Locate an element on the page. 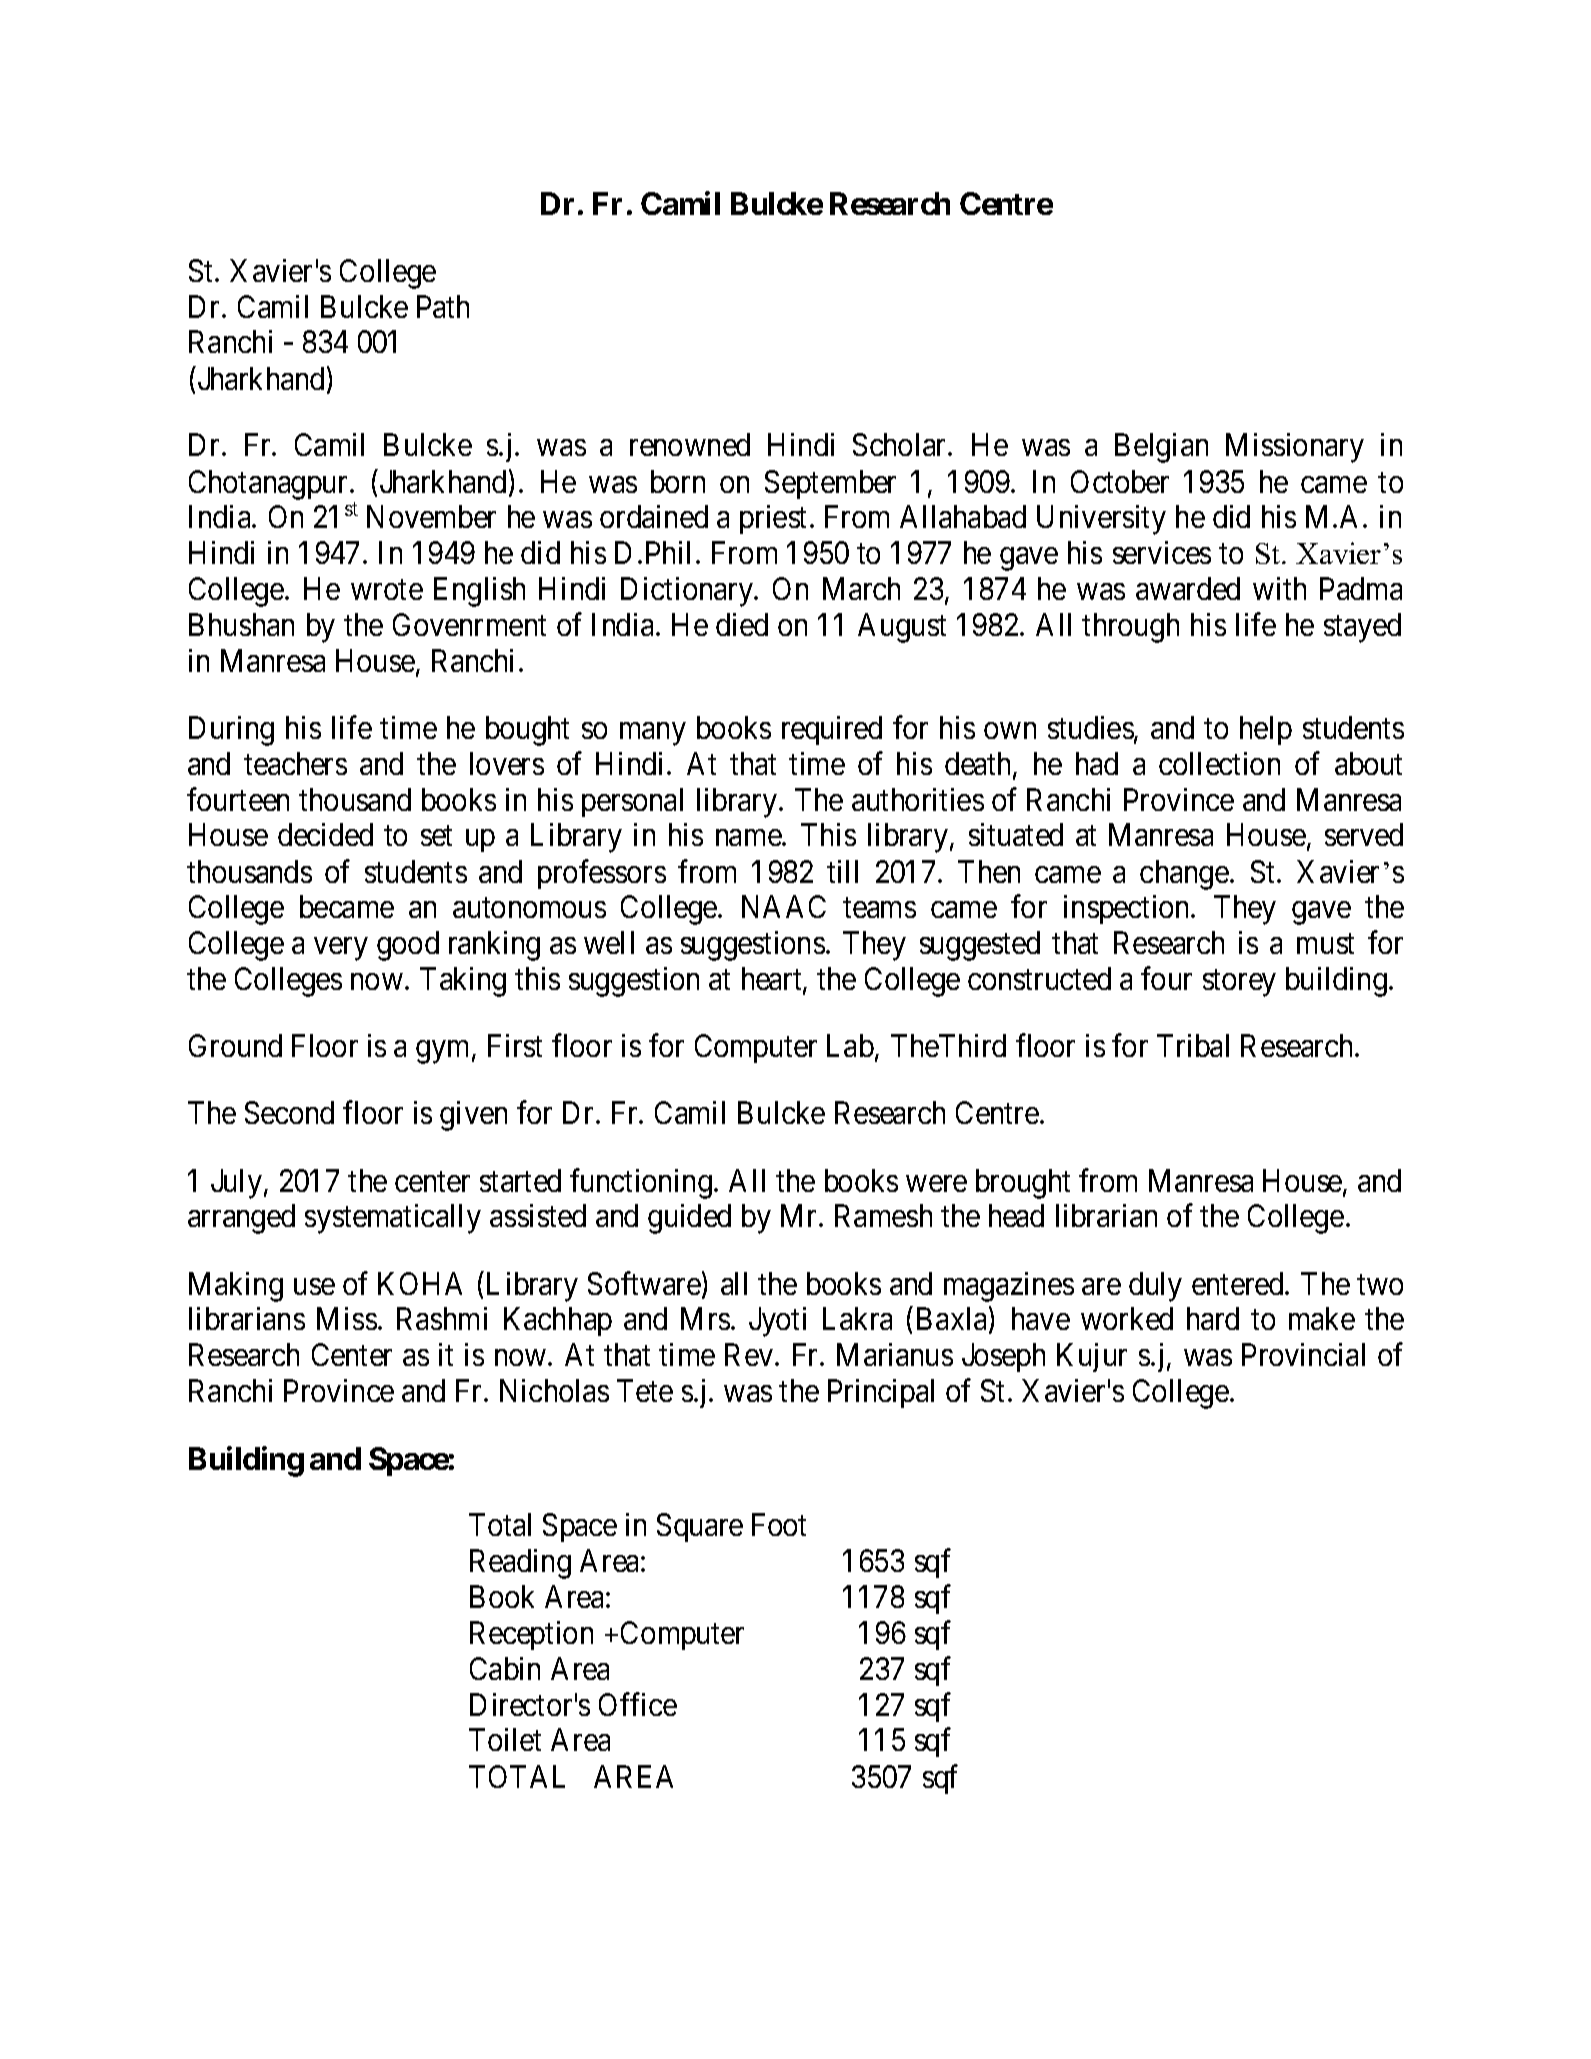 This image has width=1591, height=2059. Path is located at coordinates (443, 306).
